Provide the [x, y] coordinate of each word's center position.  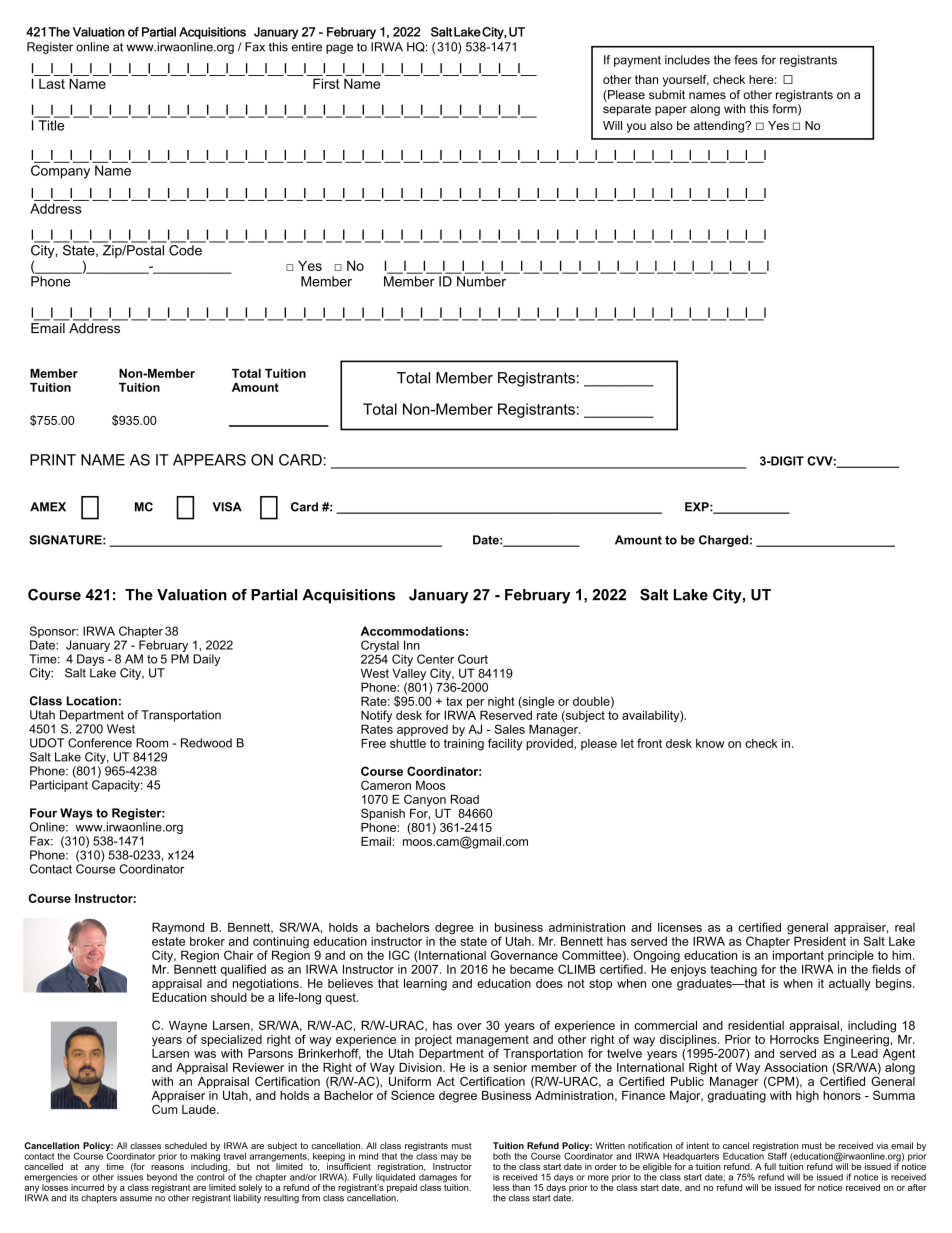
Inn [412, 645]
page [339, 49]
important [799, 957]
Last [52, 83]
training [464, 743]
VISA [227, 507]
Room [152, 743]
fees [746, 60]
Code [186, 249]
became [532, 969]
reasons [167, 1167]
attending [720, 127]
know [710, 743]
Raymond [178, 929]
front [649, 743]
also [661, 125]
